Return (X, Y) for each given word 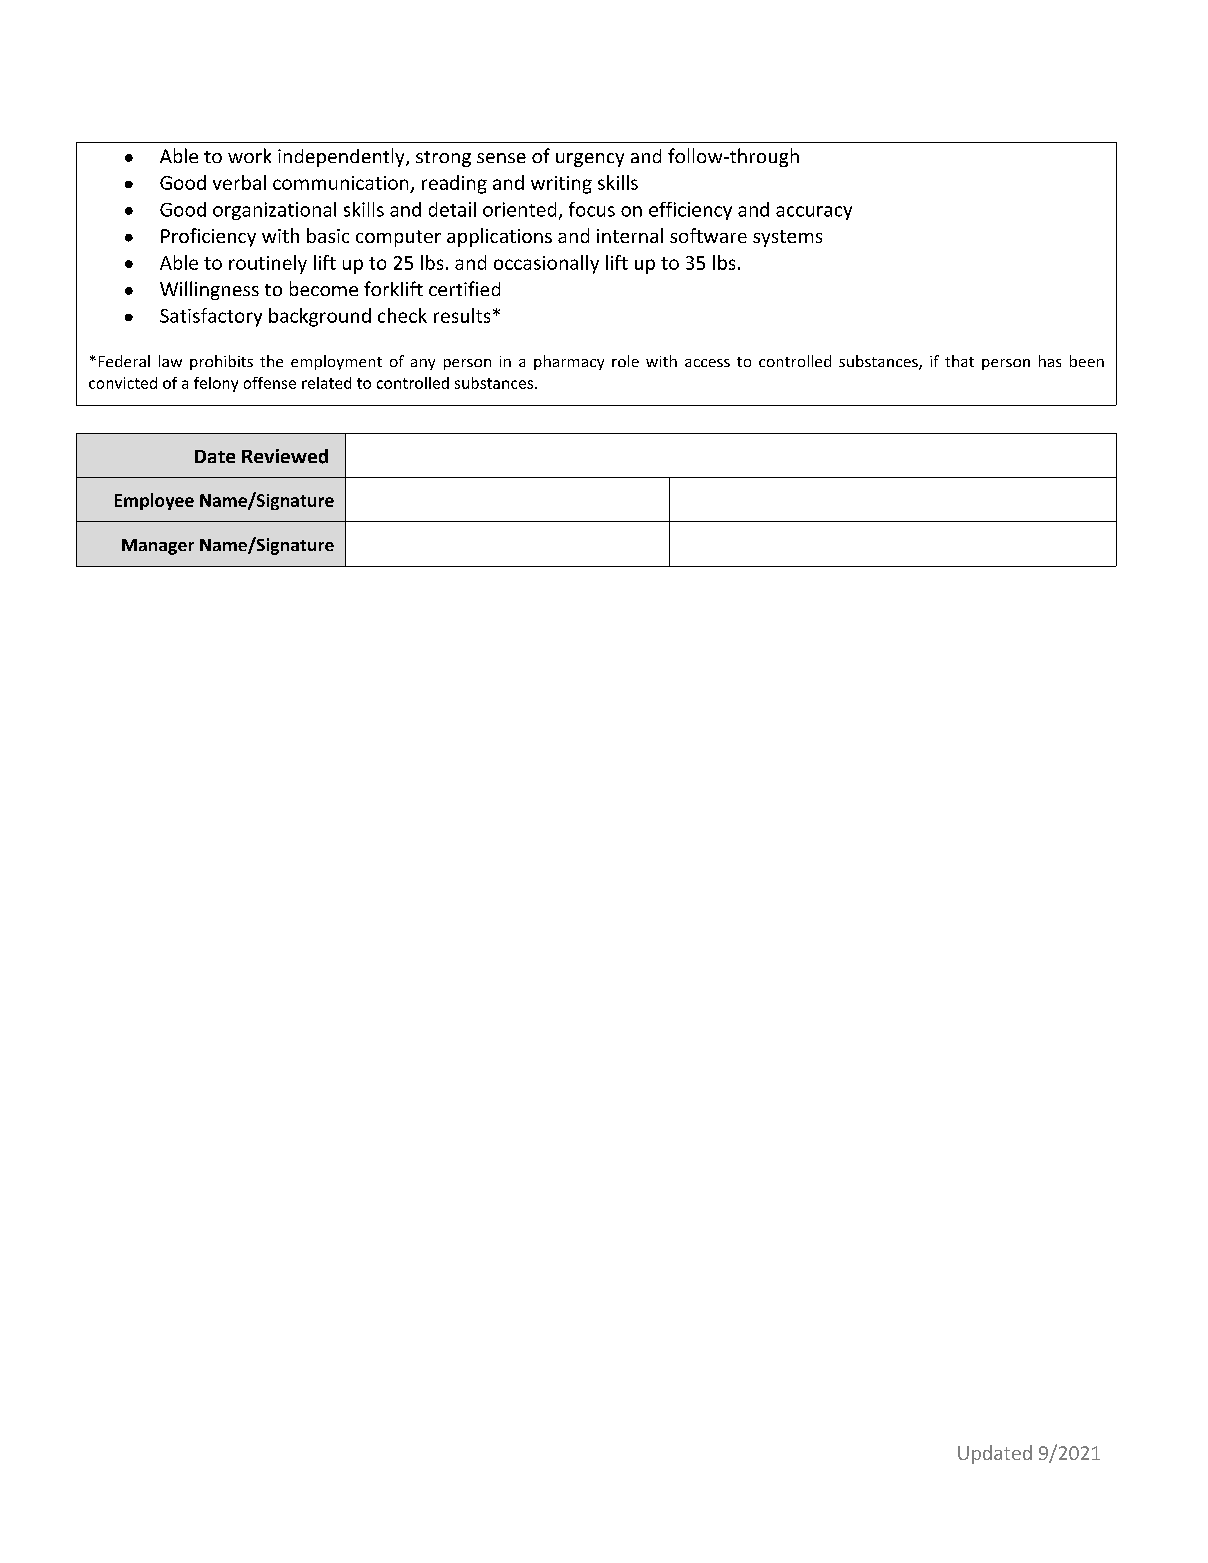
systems (787, 238)
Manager (158, 547)
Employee (154, 501)
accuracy (814, 213)
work (249, 155)
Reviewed (285, 456)
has (1050, 361)
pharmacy (569, 362)
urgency (590, 160)
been (1087, 361)
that (959, 361)
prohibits (221, 362)
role (625, 361)
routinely (268, 264)
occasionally (546, 264)
